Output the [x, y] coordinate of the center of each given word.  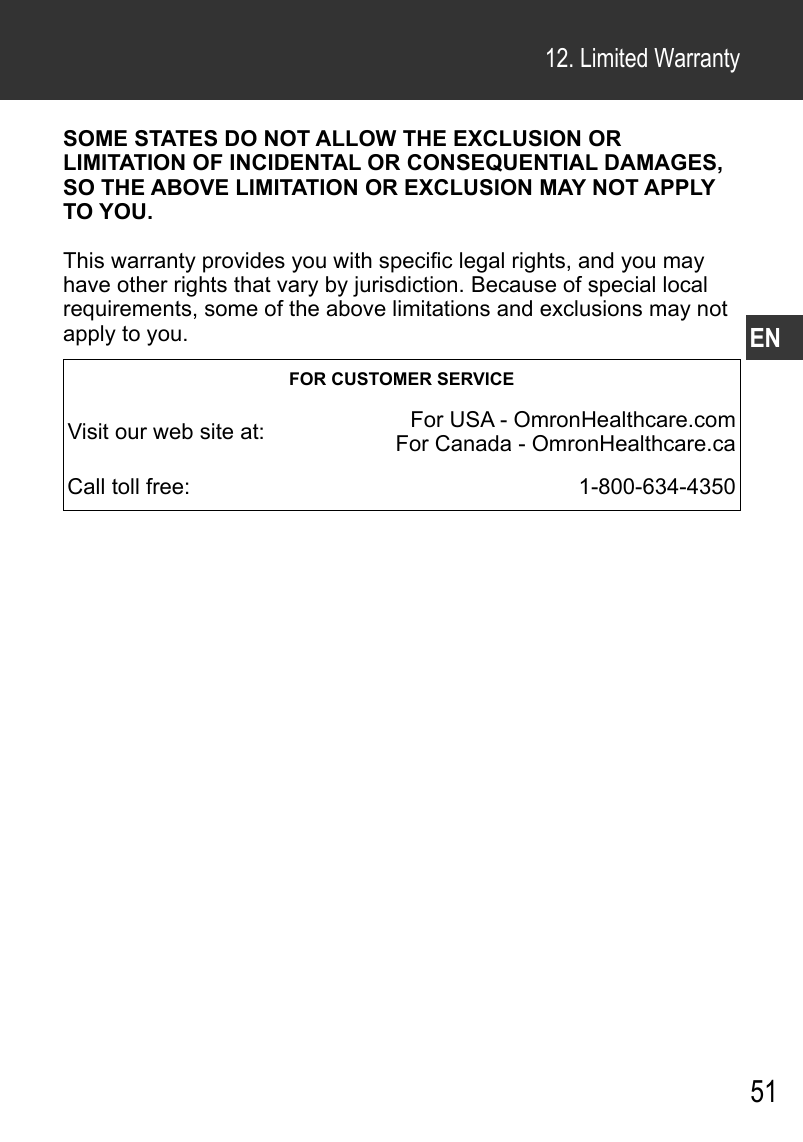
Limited [614, 58]
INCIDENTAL [295, 162]
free [164, 486]
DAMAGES [660, 162]
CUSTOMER [382, 379]
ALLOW [355, 138]
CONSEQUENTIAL [503, 163]
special [621, 286]
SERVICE [475, 379]
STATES [176, 138]
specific [415, 262]
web [173, 431]
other [142, 284]
